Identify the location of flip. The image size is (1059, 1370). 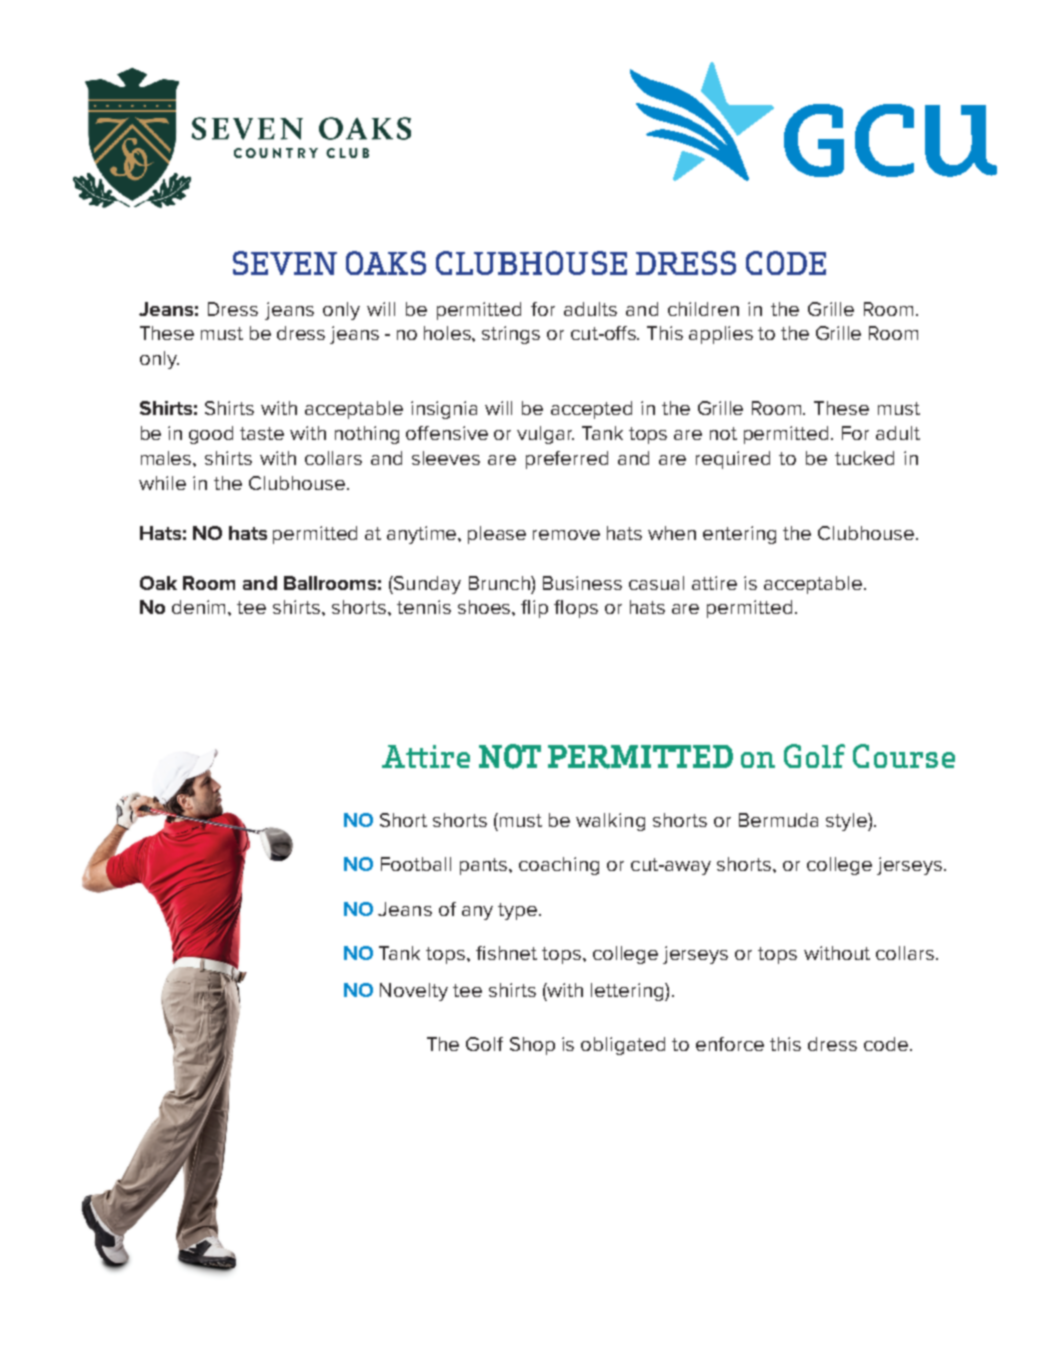
(534, 609).
